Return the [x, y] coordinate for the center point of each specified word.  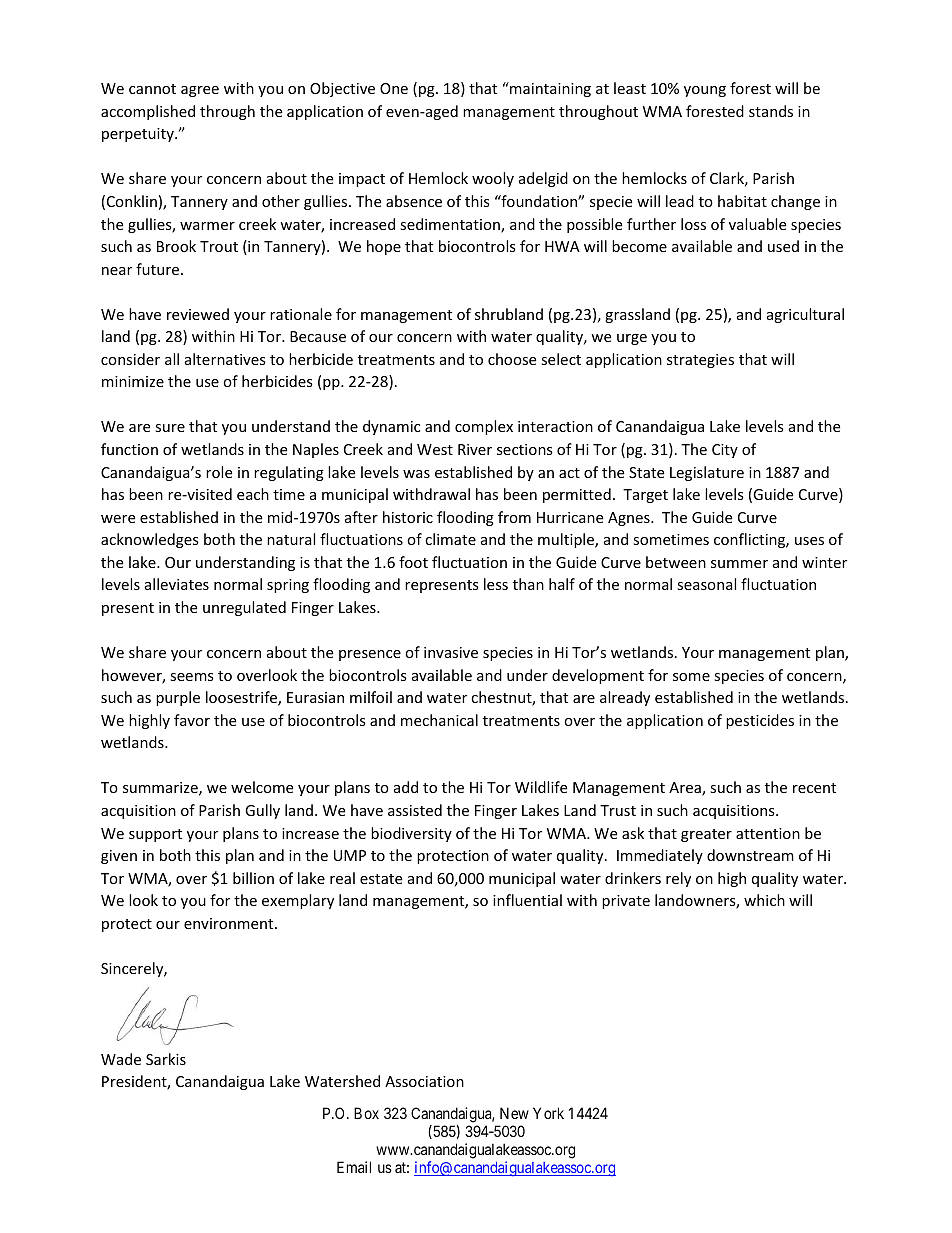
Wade [121, 1059]
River [475, 449]
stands [771, 111]
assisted [415, 810]
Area [686, 789]
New [514, 1113]
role [219, 472]
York [548, 1113]
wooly [493, 179]
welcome [262, 787]
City [725, 451]
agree [200, 91]
